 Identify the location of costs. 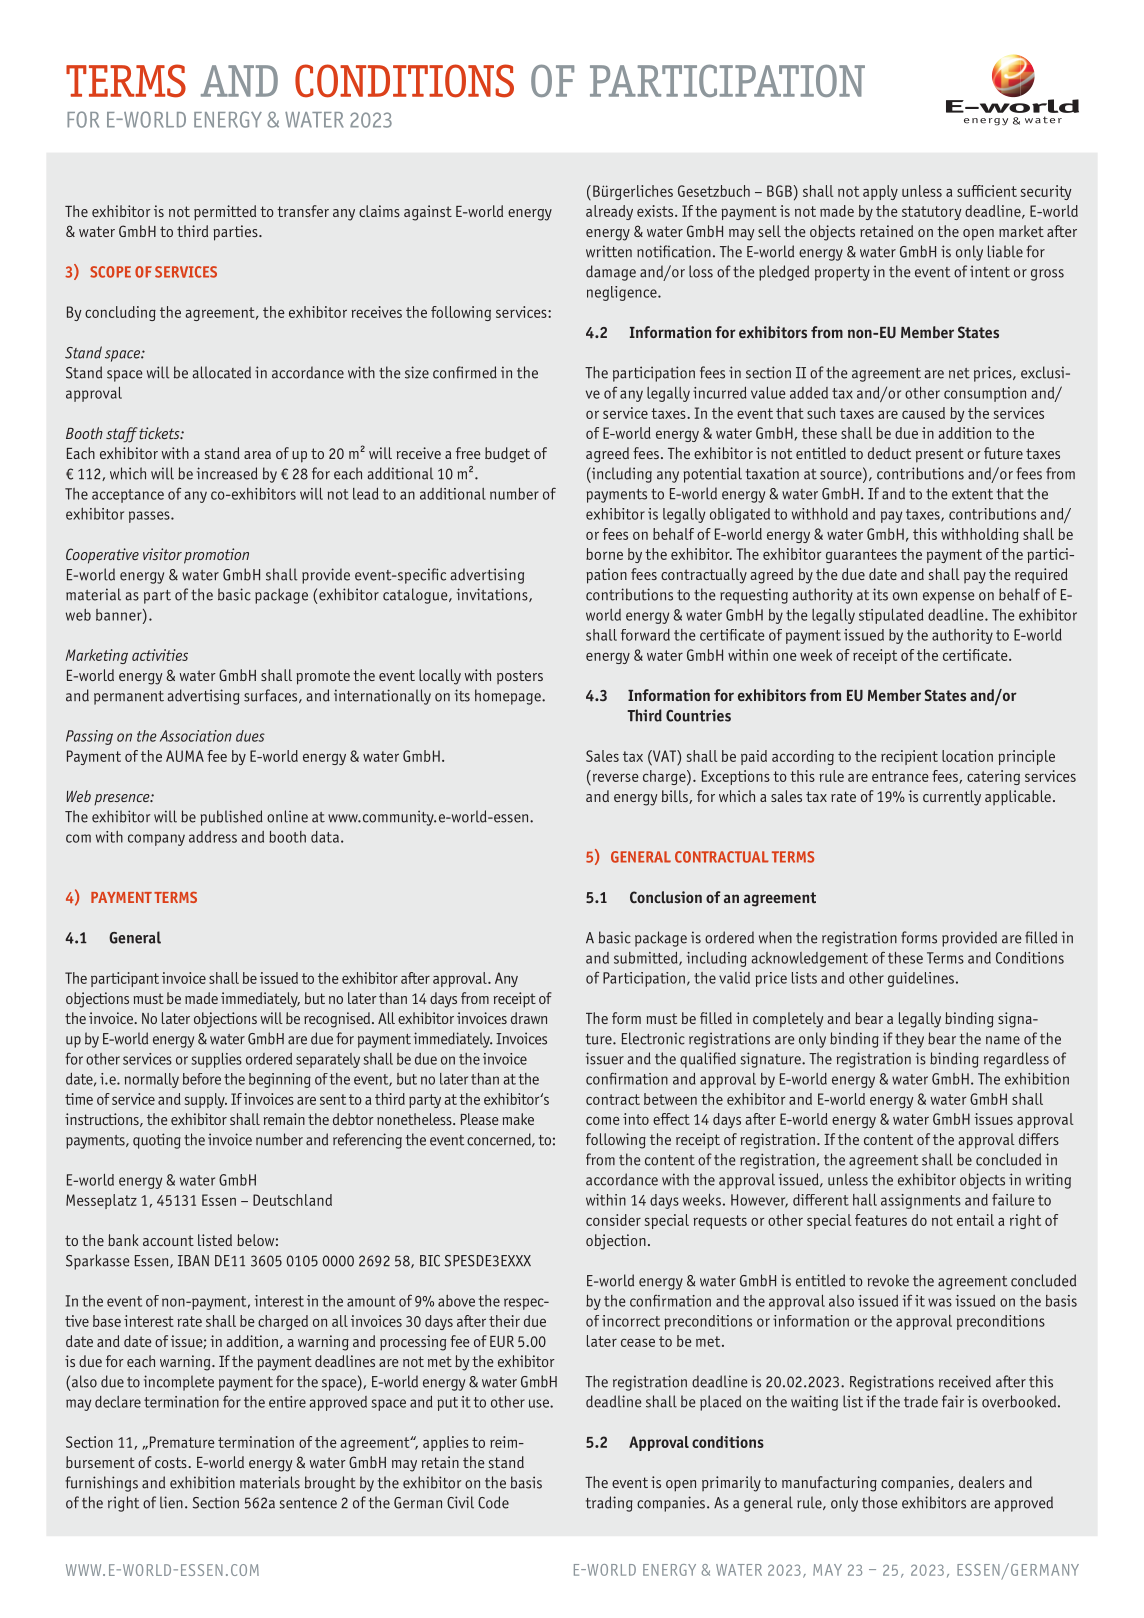
(172, 1462).
